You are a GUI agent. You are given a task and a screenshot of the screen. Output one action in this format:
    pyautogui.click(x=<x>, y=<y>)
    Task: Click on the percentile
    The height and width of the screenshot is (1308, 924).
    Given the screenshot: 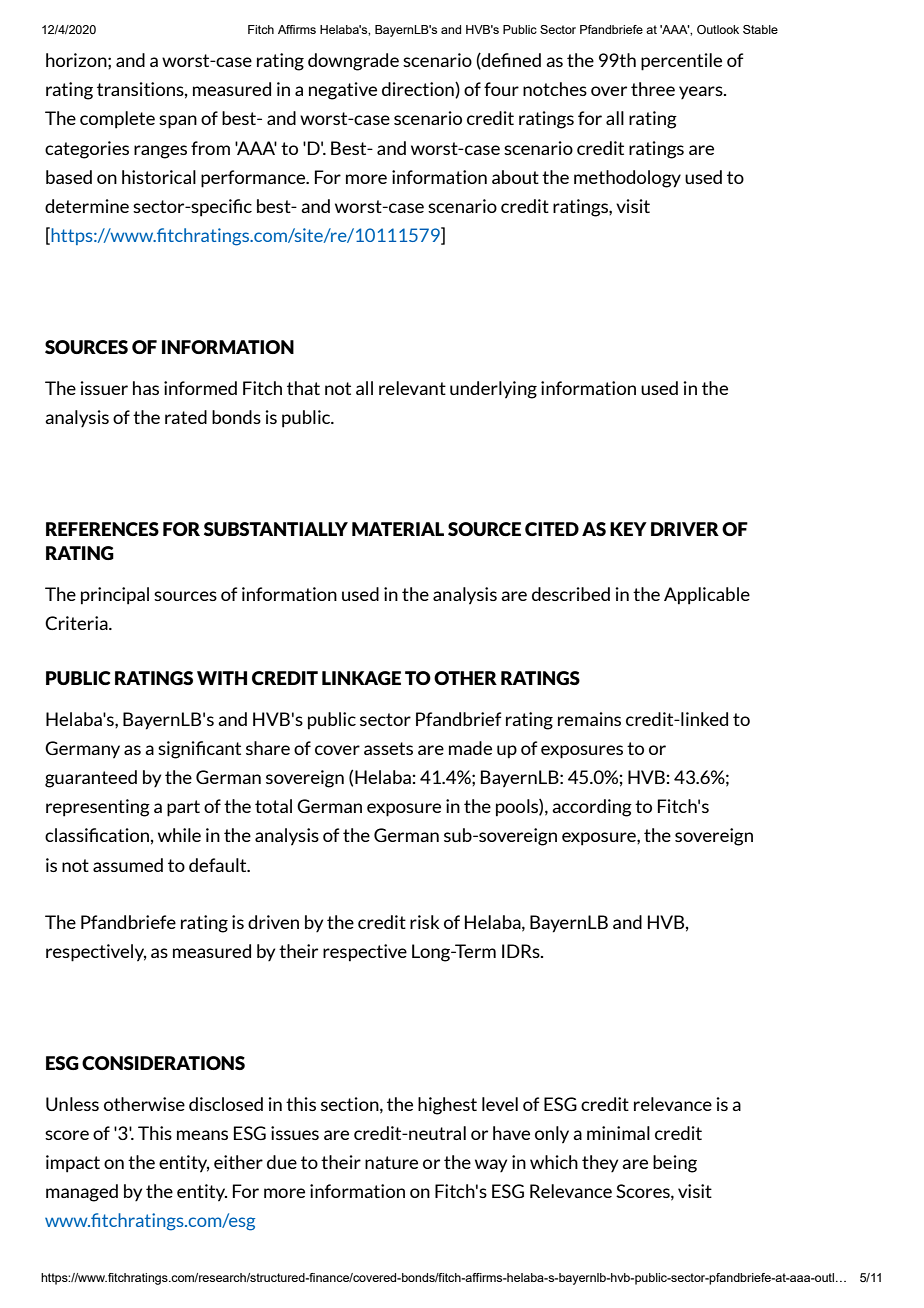 What is the action you would take?
    pyautogui.click(x=681, y=62)
